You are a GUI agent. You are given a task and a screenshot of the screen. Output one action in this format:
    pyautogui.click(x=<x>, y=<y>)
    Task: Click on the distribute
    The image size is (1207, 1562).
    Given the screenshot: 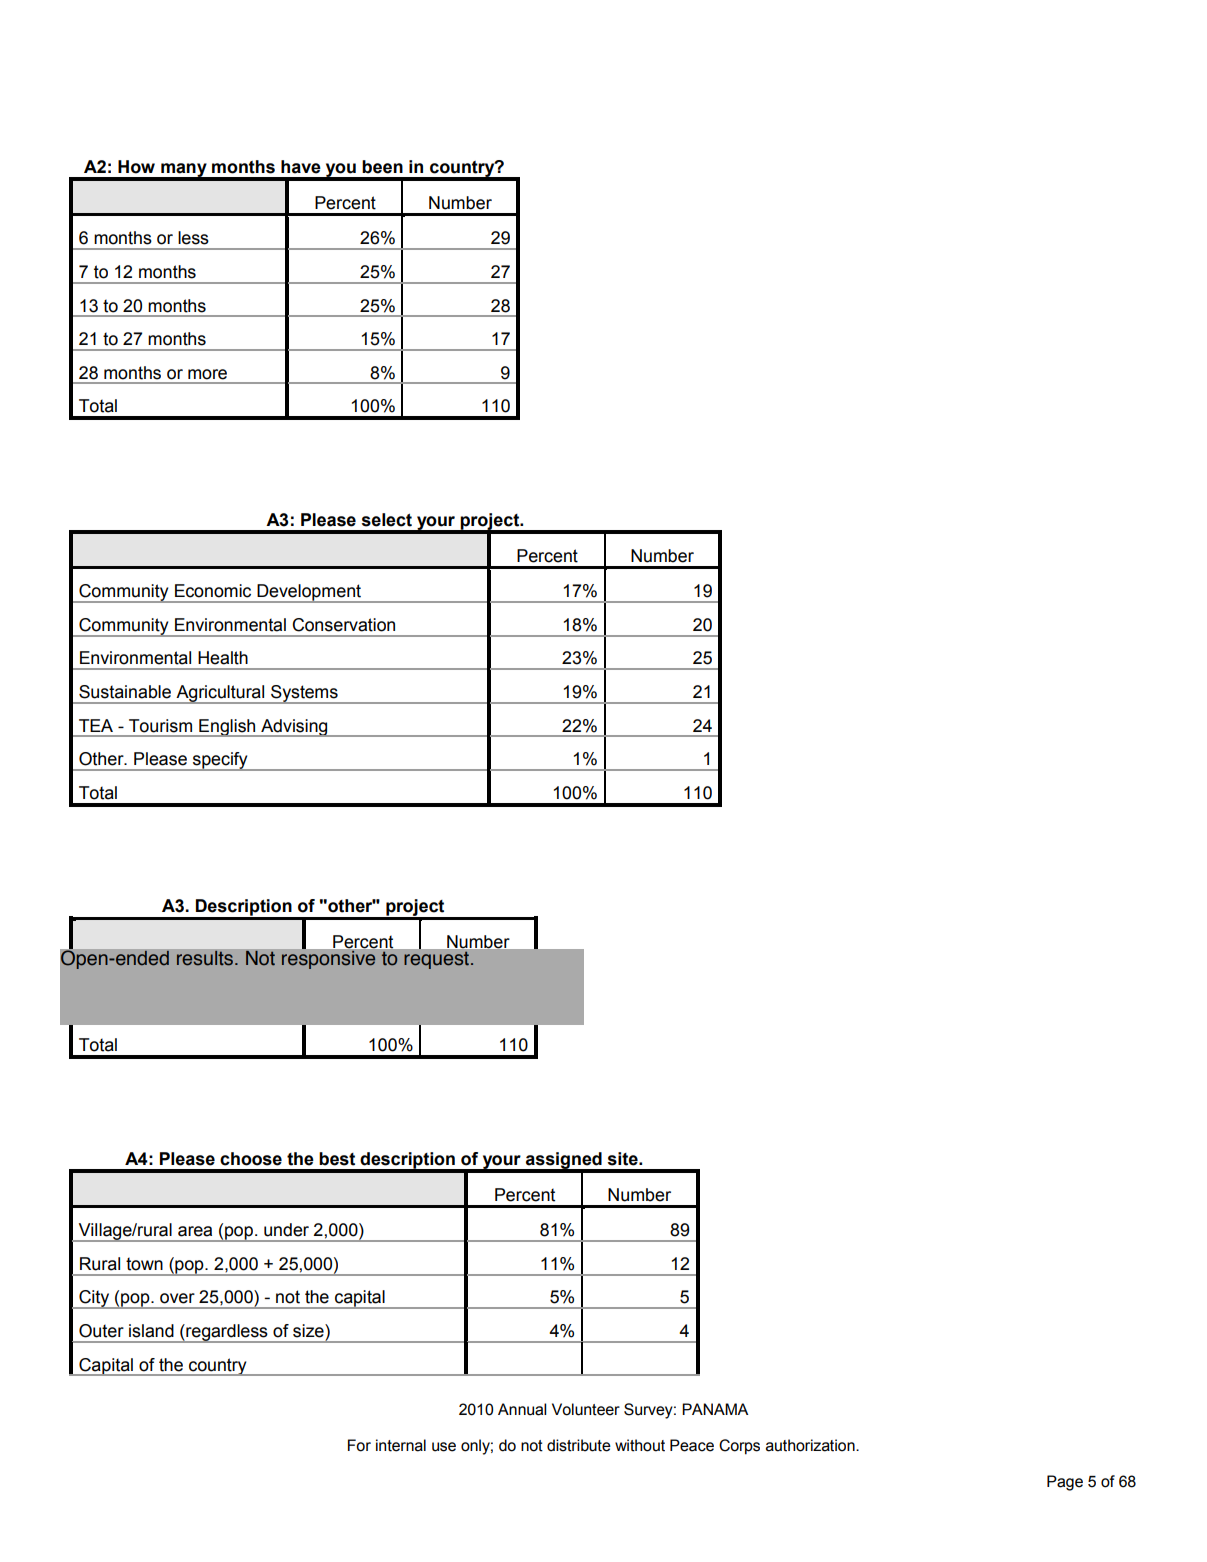 What is the action you would take?
    pyautogui.click(x=579, y=1445)
